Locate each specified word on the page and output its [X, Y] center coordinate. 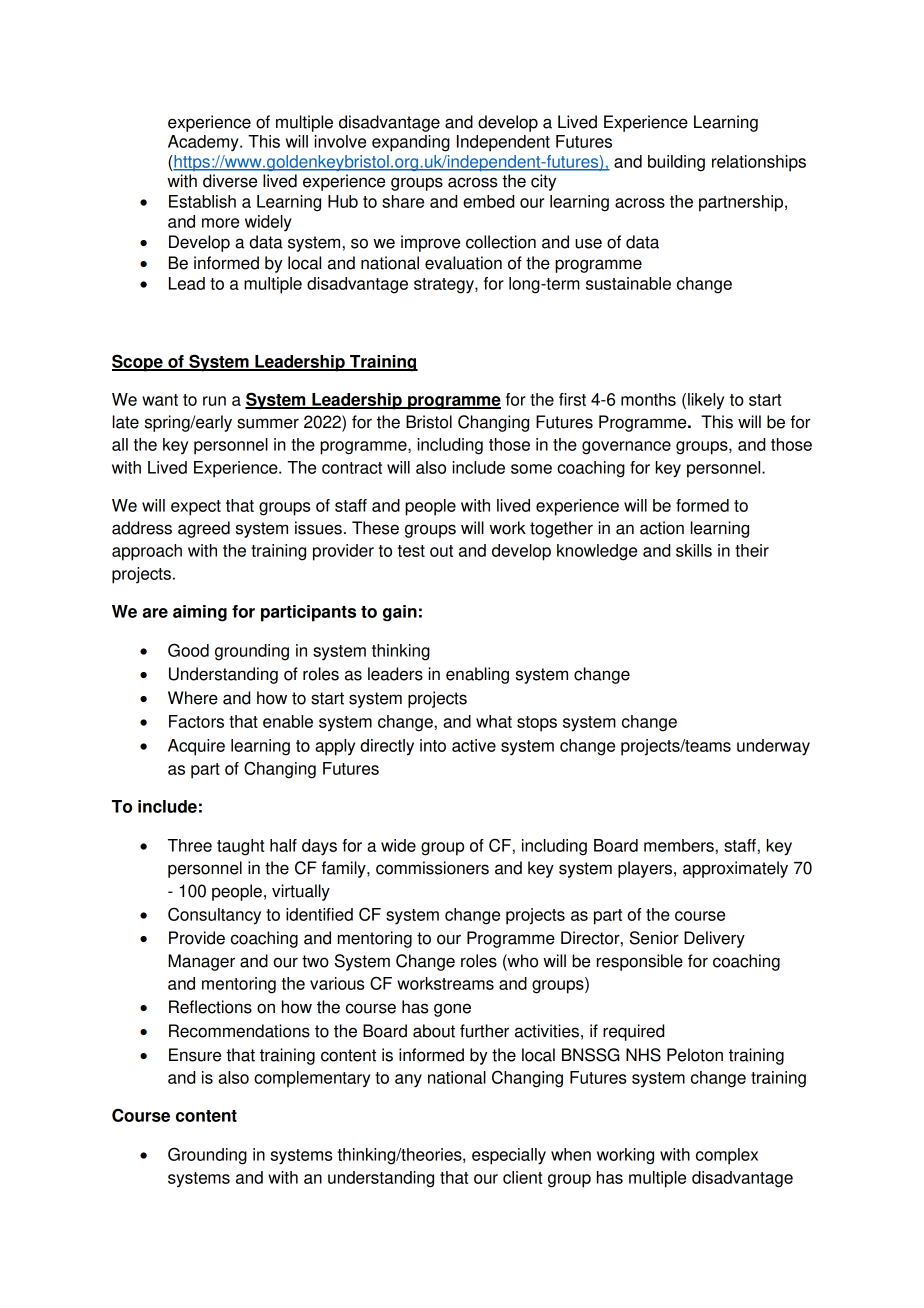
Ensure [195, 1055]
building [676, 163]
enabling [477, 675]
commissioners [432, 868]
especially [509, 1156]
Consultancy [214, 916]
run [214, 401]
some [531, 469]
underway [773, 747]
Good [188, 650]
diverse [230, 181]
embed [488, 201]
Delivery [714, 939]
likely [706, 401]
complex [727, 1156]
